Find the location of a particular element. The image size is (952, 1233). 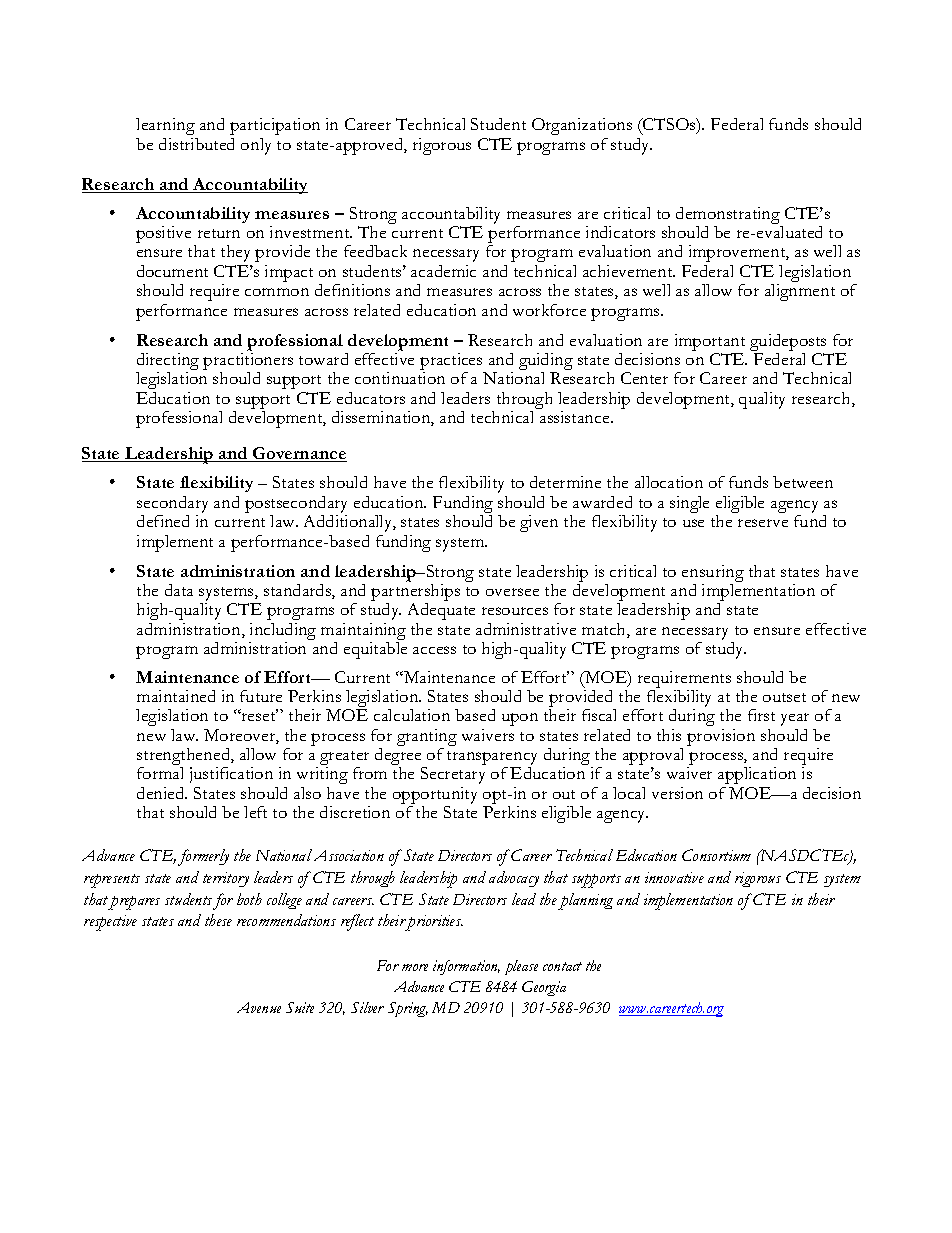

contact is located at coordinates (562, 966).
